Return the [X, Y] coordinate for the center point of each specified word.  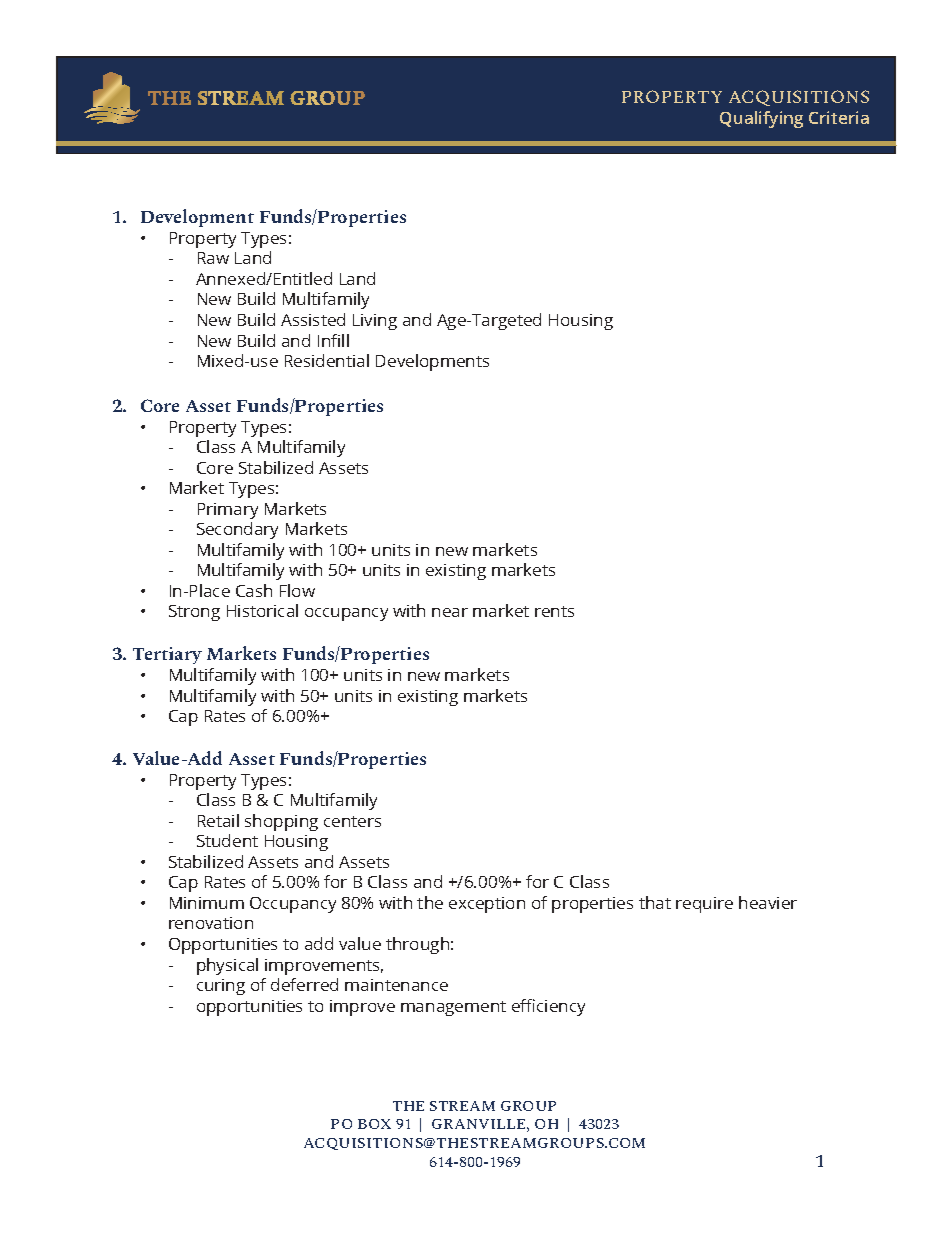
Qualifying [761, 119]
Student [227, 840]
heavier [768, 902]
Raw [213, 258]
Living [375, 322]
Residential [327, 360]
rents [554, 611]
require [704, 905]
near [450, 612]
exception [487, 905]
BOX [374, 1124]
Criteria [839, 117]
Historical [262, 610]
